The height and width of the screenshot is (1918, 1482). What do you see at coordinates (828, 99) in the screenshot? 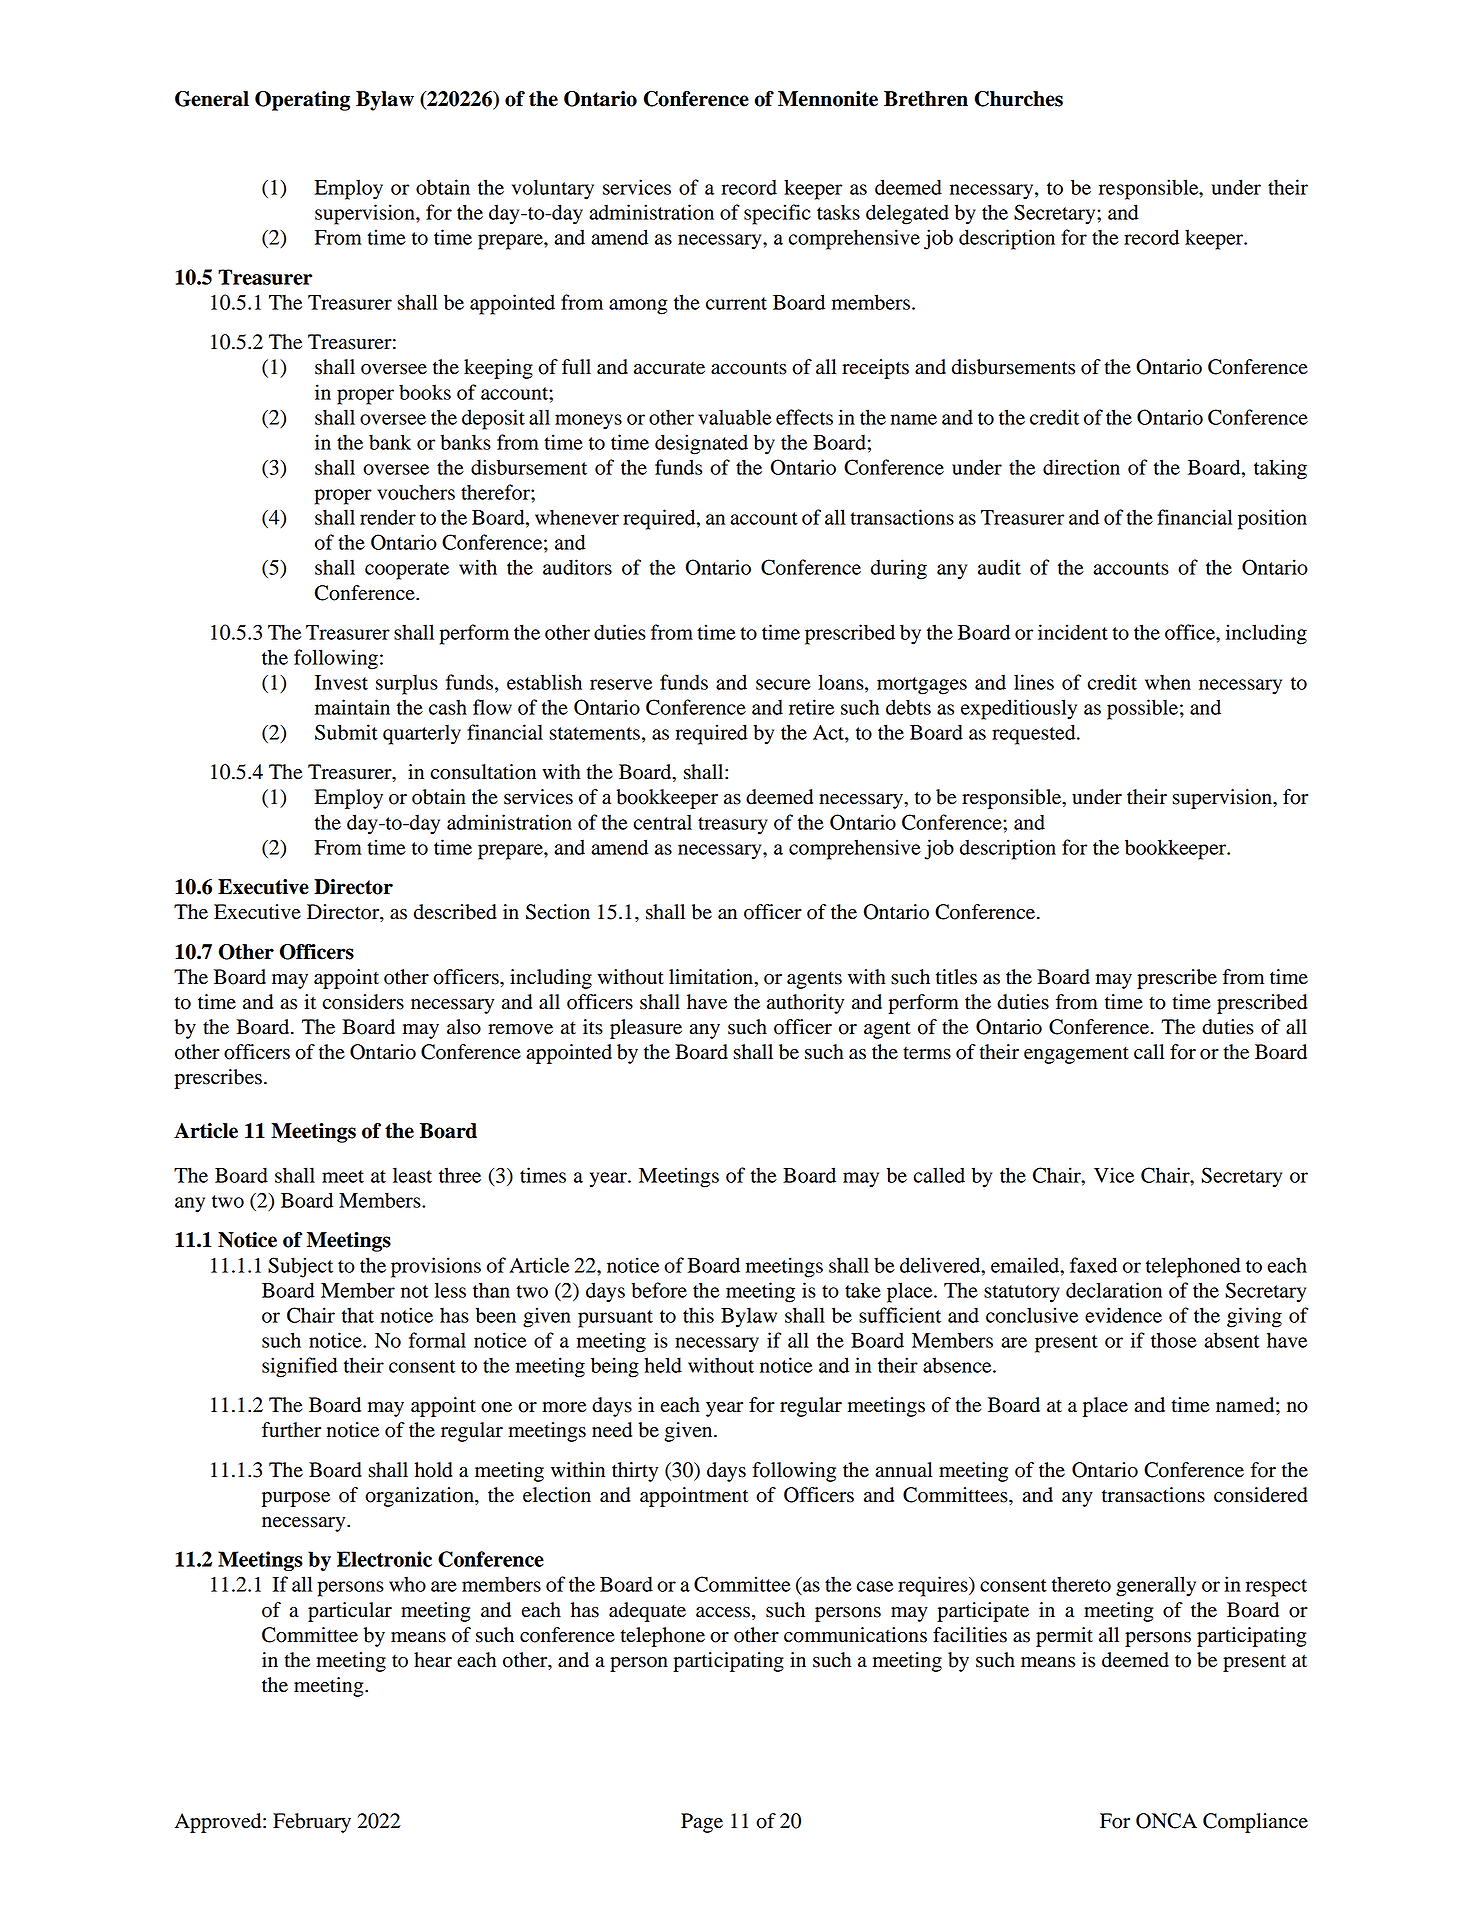
I see `Mennonite` at bounding box center [828, 99].
